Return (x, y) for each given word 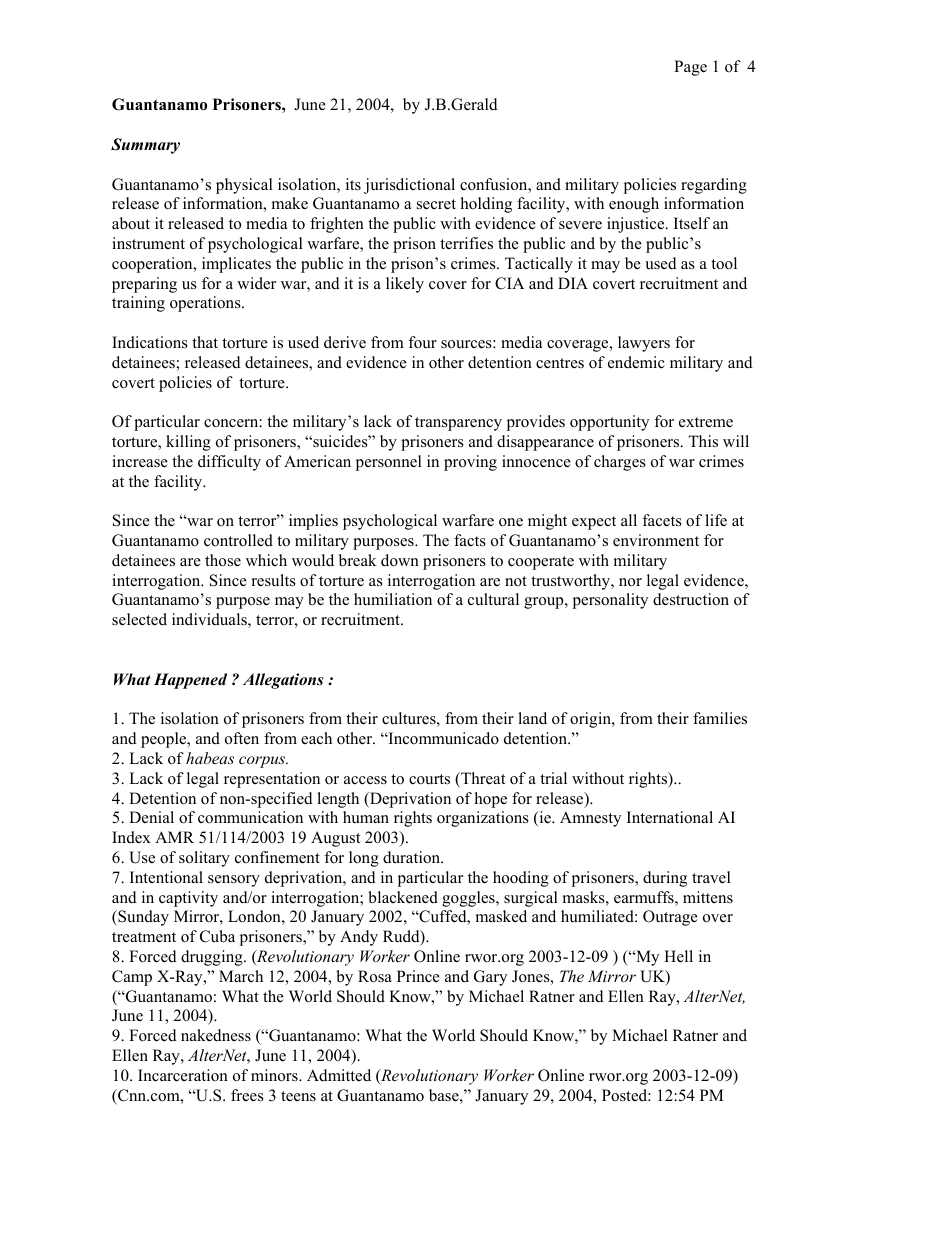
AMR (174, 837)
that (205, 342)
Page (690, 68)
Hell (678, 956)
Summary (145, 146)
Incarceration (183, 1075)
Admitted (339, 1075)
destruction (691, 599)
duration (413, 857)
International (670, 817)
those (223, 560)
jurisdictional (409, 186)
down (400, 560)
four (422, 342)
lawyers (644, 344)
